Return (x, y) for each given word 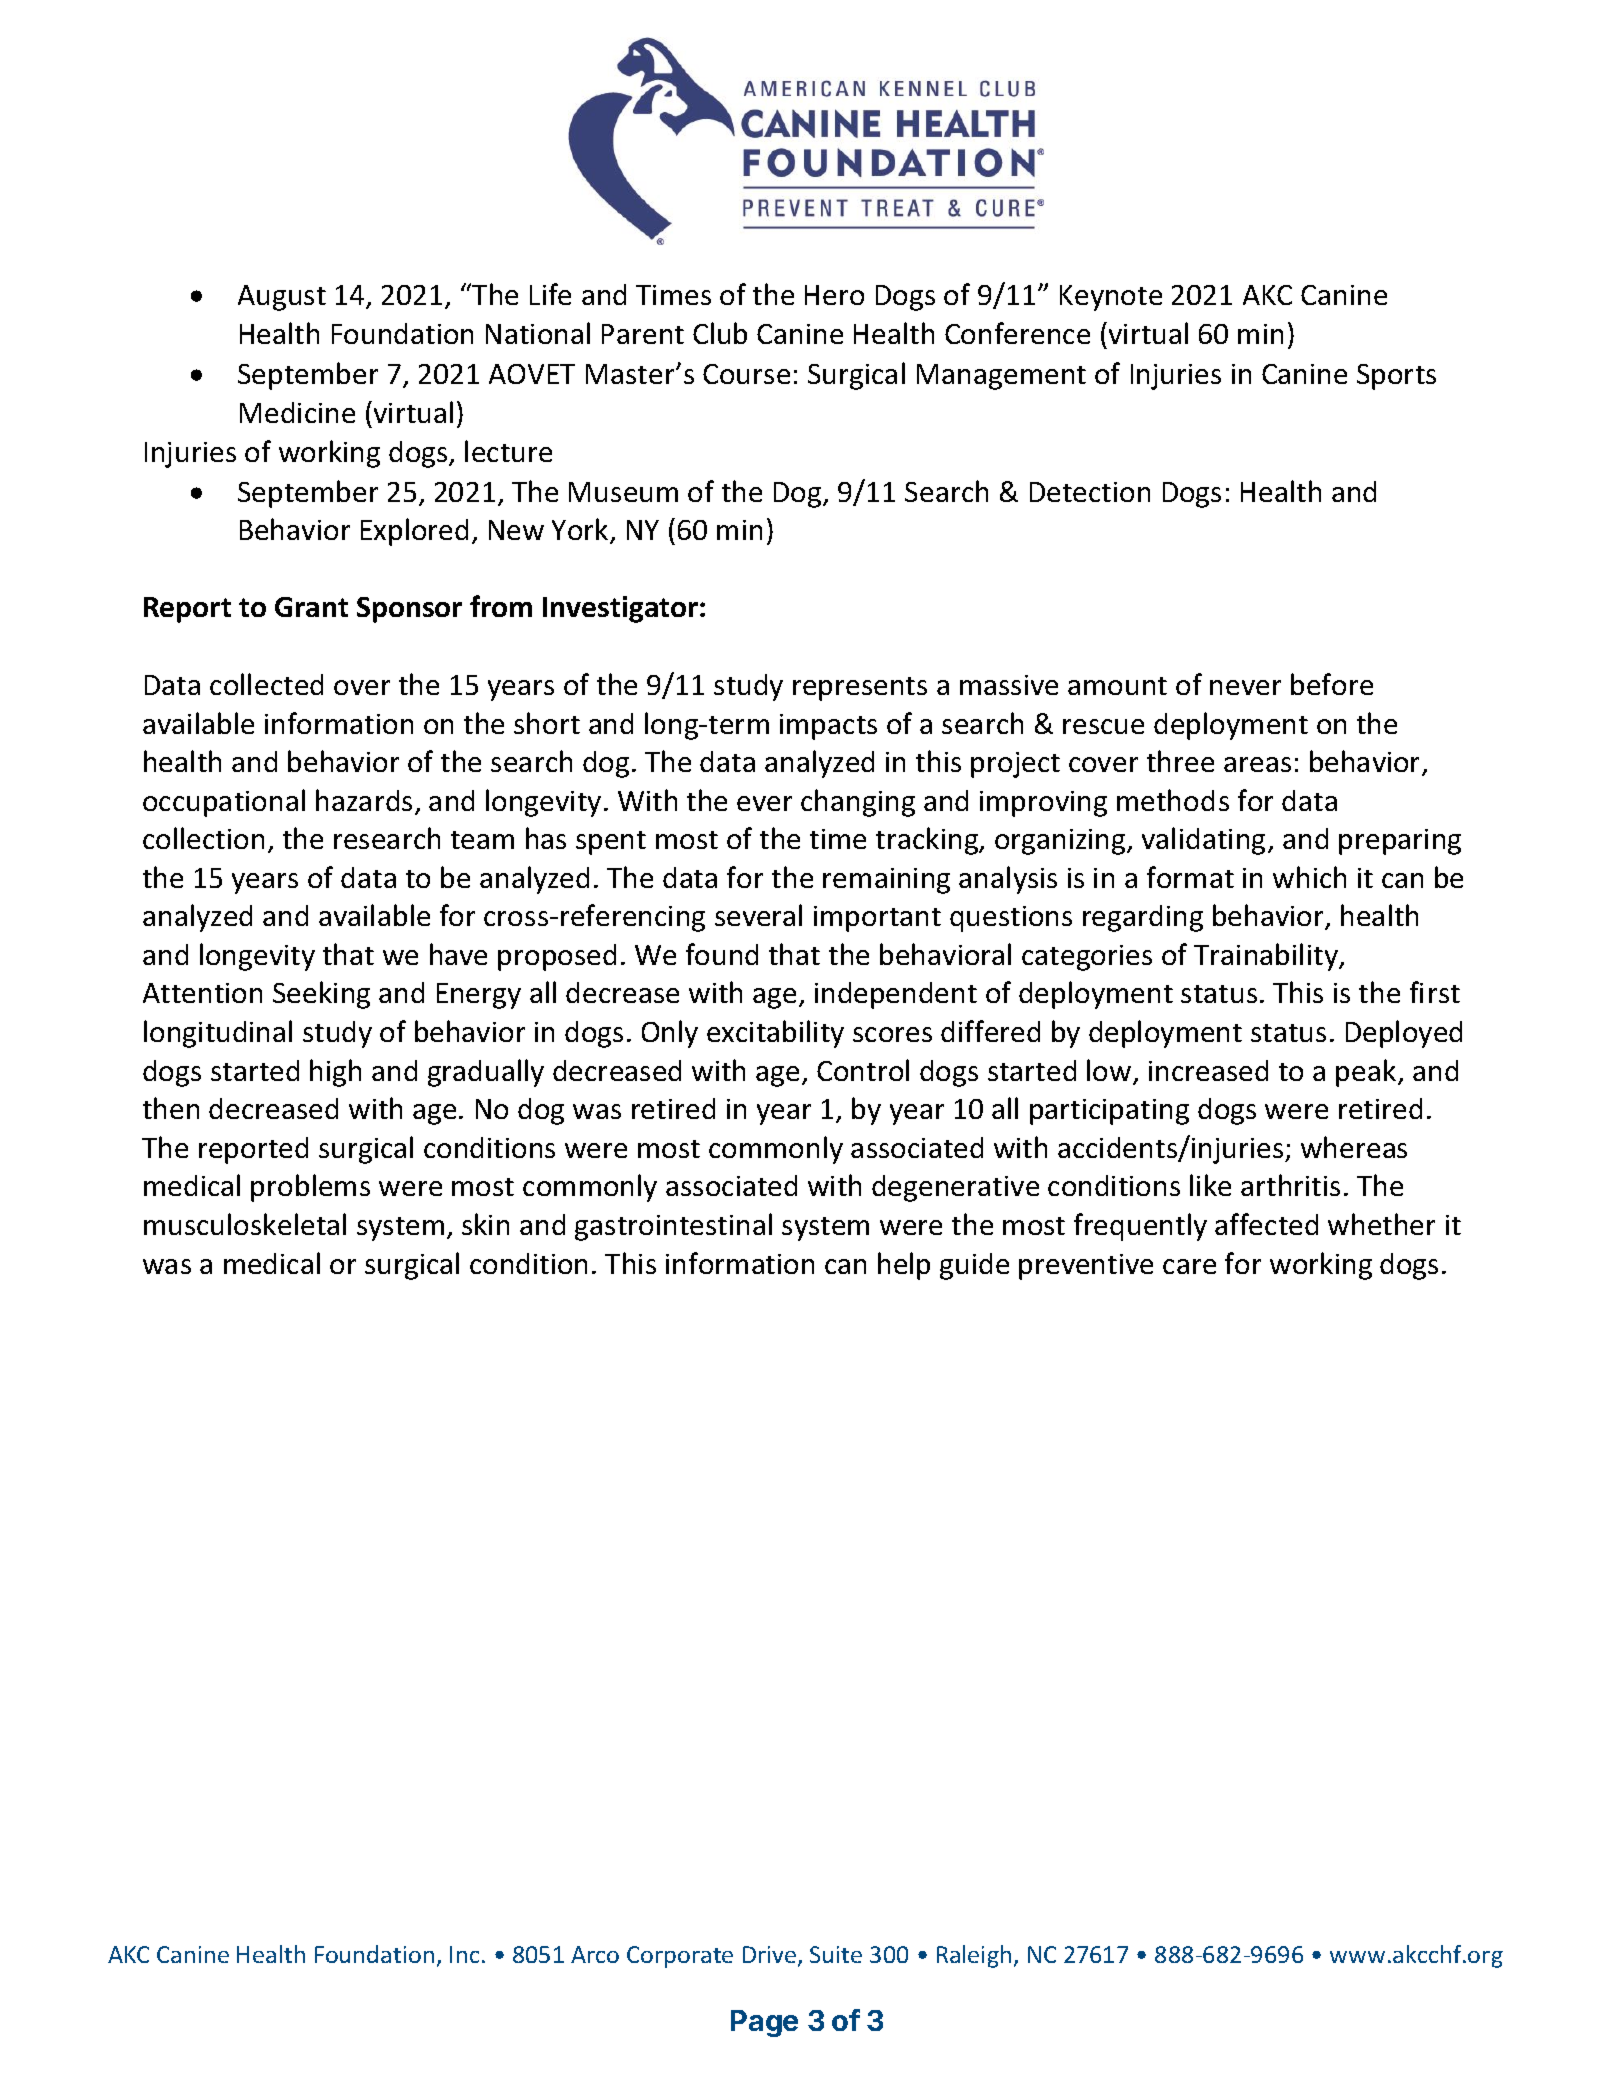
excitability (775, 1034)
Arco (595, 1954)
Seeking (321, 995)
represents (860, 689)
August (282, 298)
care (1189, 1266)
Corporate (680, 1957)
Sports (1396, 377)
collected (266, 684)
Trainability (1267, 957)
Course (746, 374)
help (904, 1266)
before (1332, 684)
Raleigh (974, 1956)
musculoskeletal (245, 1224)
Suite (836, 1954)
